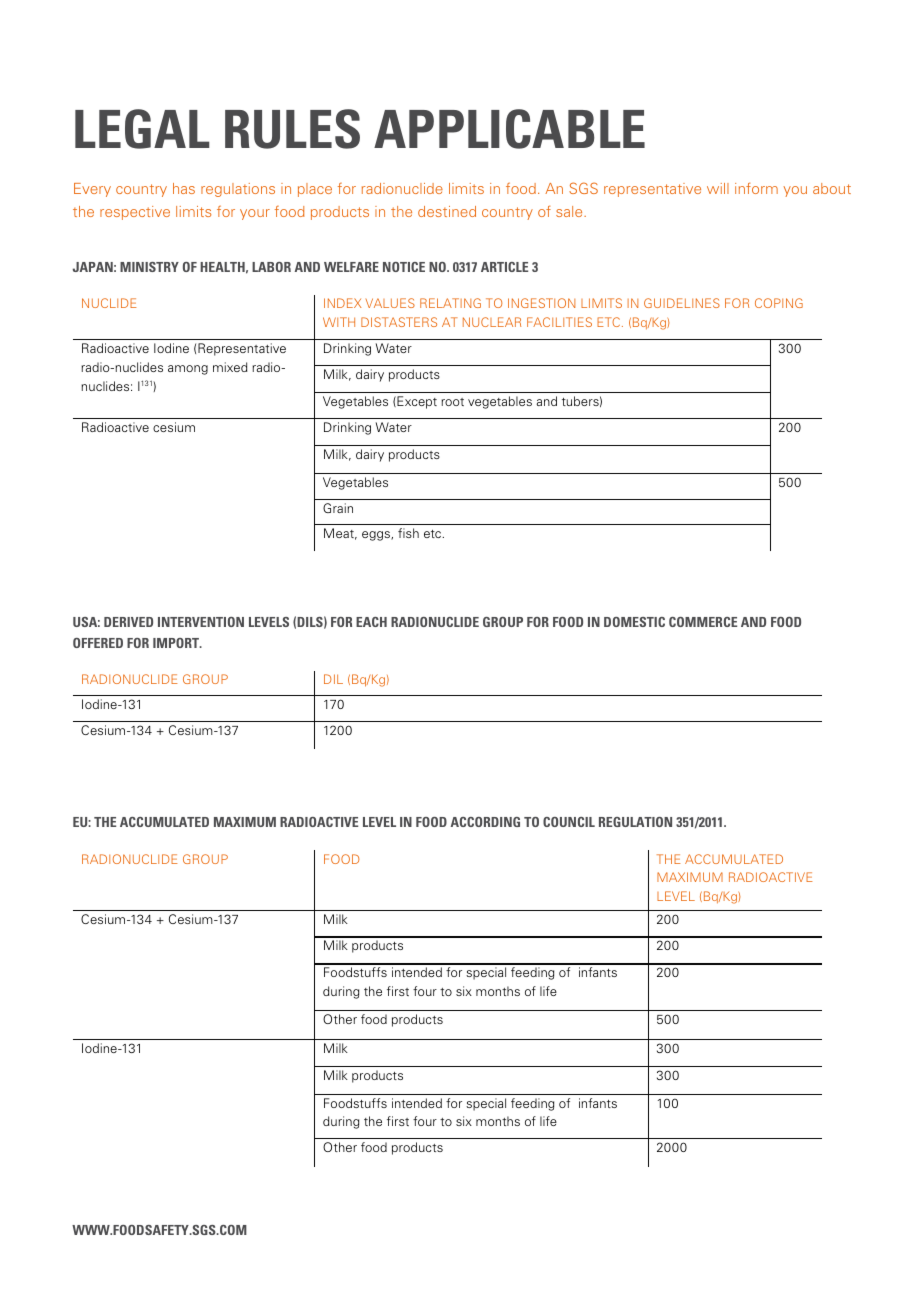 This screenshot has width=924, height=1308. What do you see at coordinates (408, 533) in the screenshot?
I see `fish` at bounding box center [408, 533].
